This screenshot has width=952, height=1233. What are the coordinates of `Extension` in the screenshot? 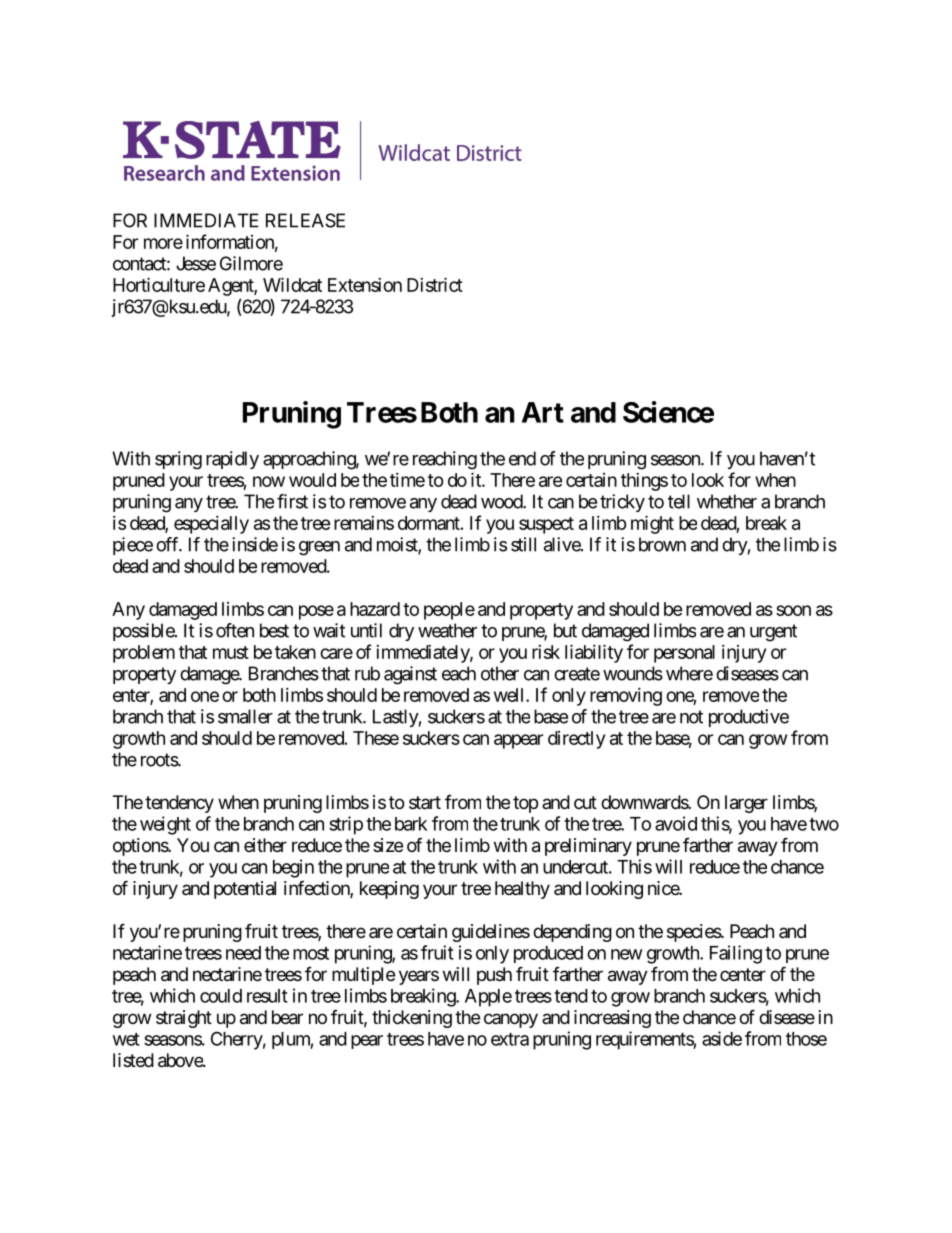 It's located at (365, 285).
